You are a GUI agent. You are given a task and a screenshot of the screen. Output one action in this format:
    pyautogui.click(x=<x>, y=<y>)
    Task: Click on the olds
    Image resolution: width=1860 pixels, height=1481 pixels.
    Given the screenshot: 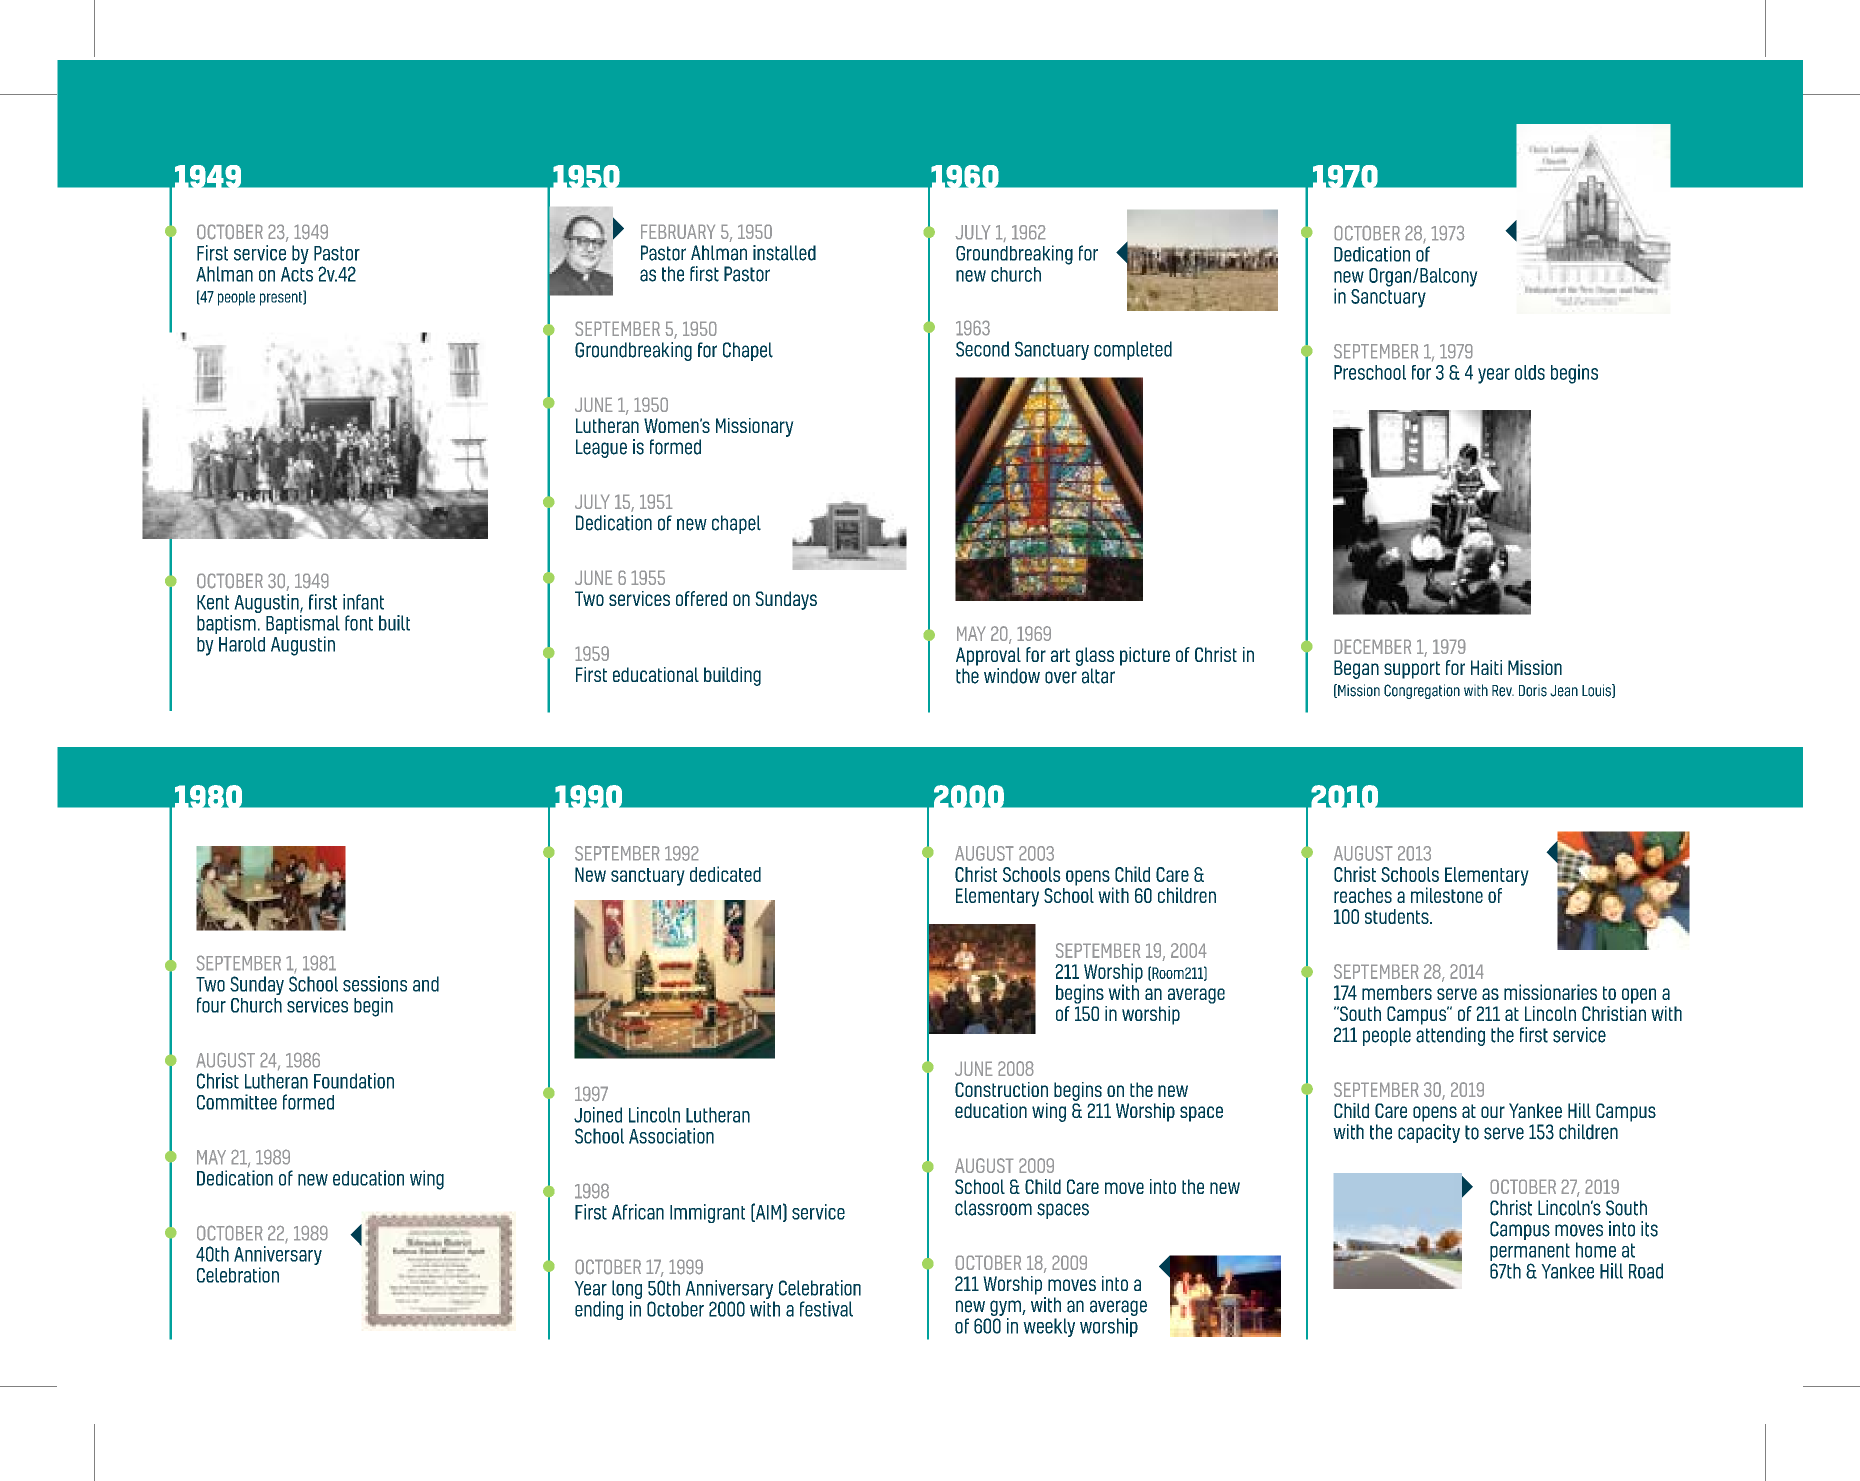 What is the action you would take?
    pyautogui.click(x=1530, y=372)
